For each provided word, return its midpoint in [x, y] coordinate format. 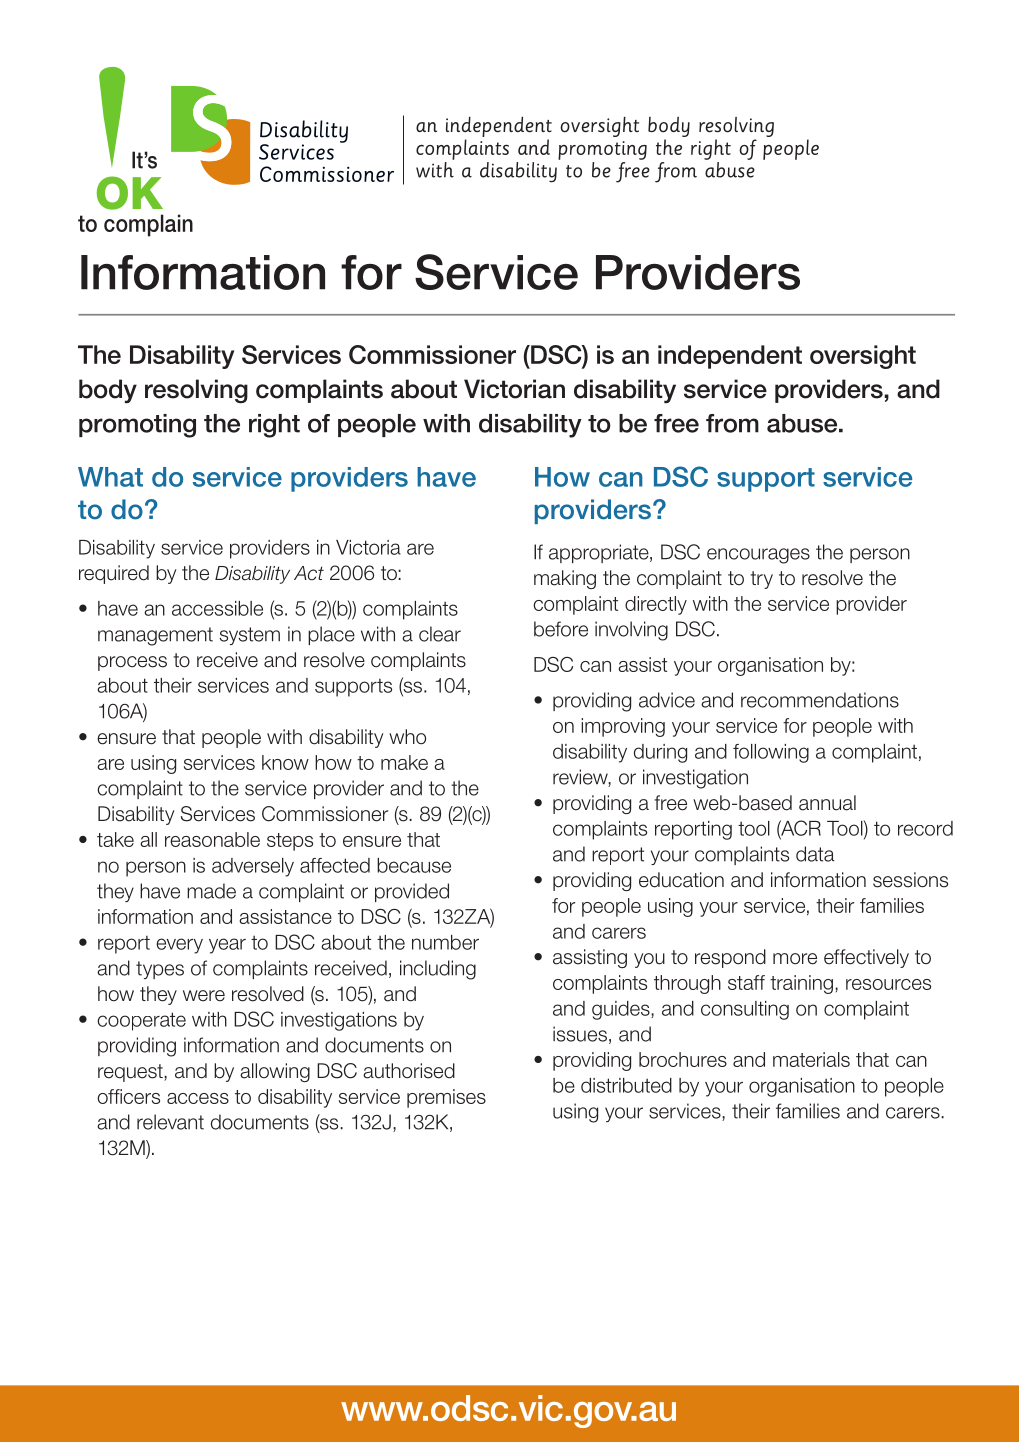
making [565, 579]
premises [446, 1098]
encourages [758, 556]
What [110, 477]
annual [827, 803]
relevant [170, 1122]
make [404, 762]
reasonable [212, 839]
